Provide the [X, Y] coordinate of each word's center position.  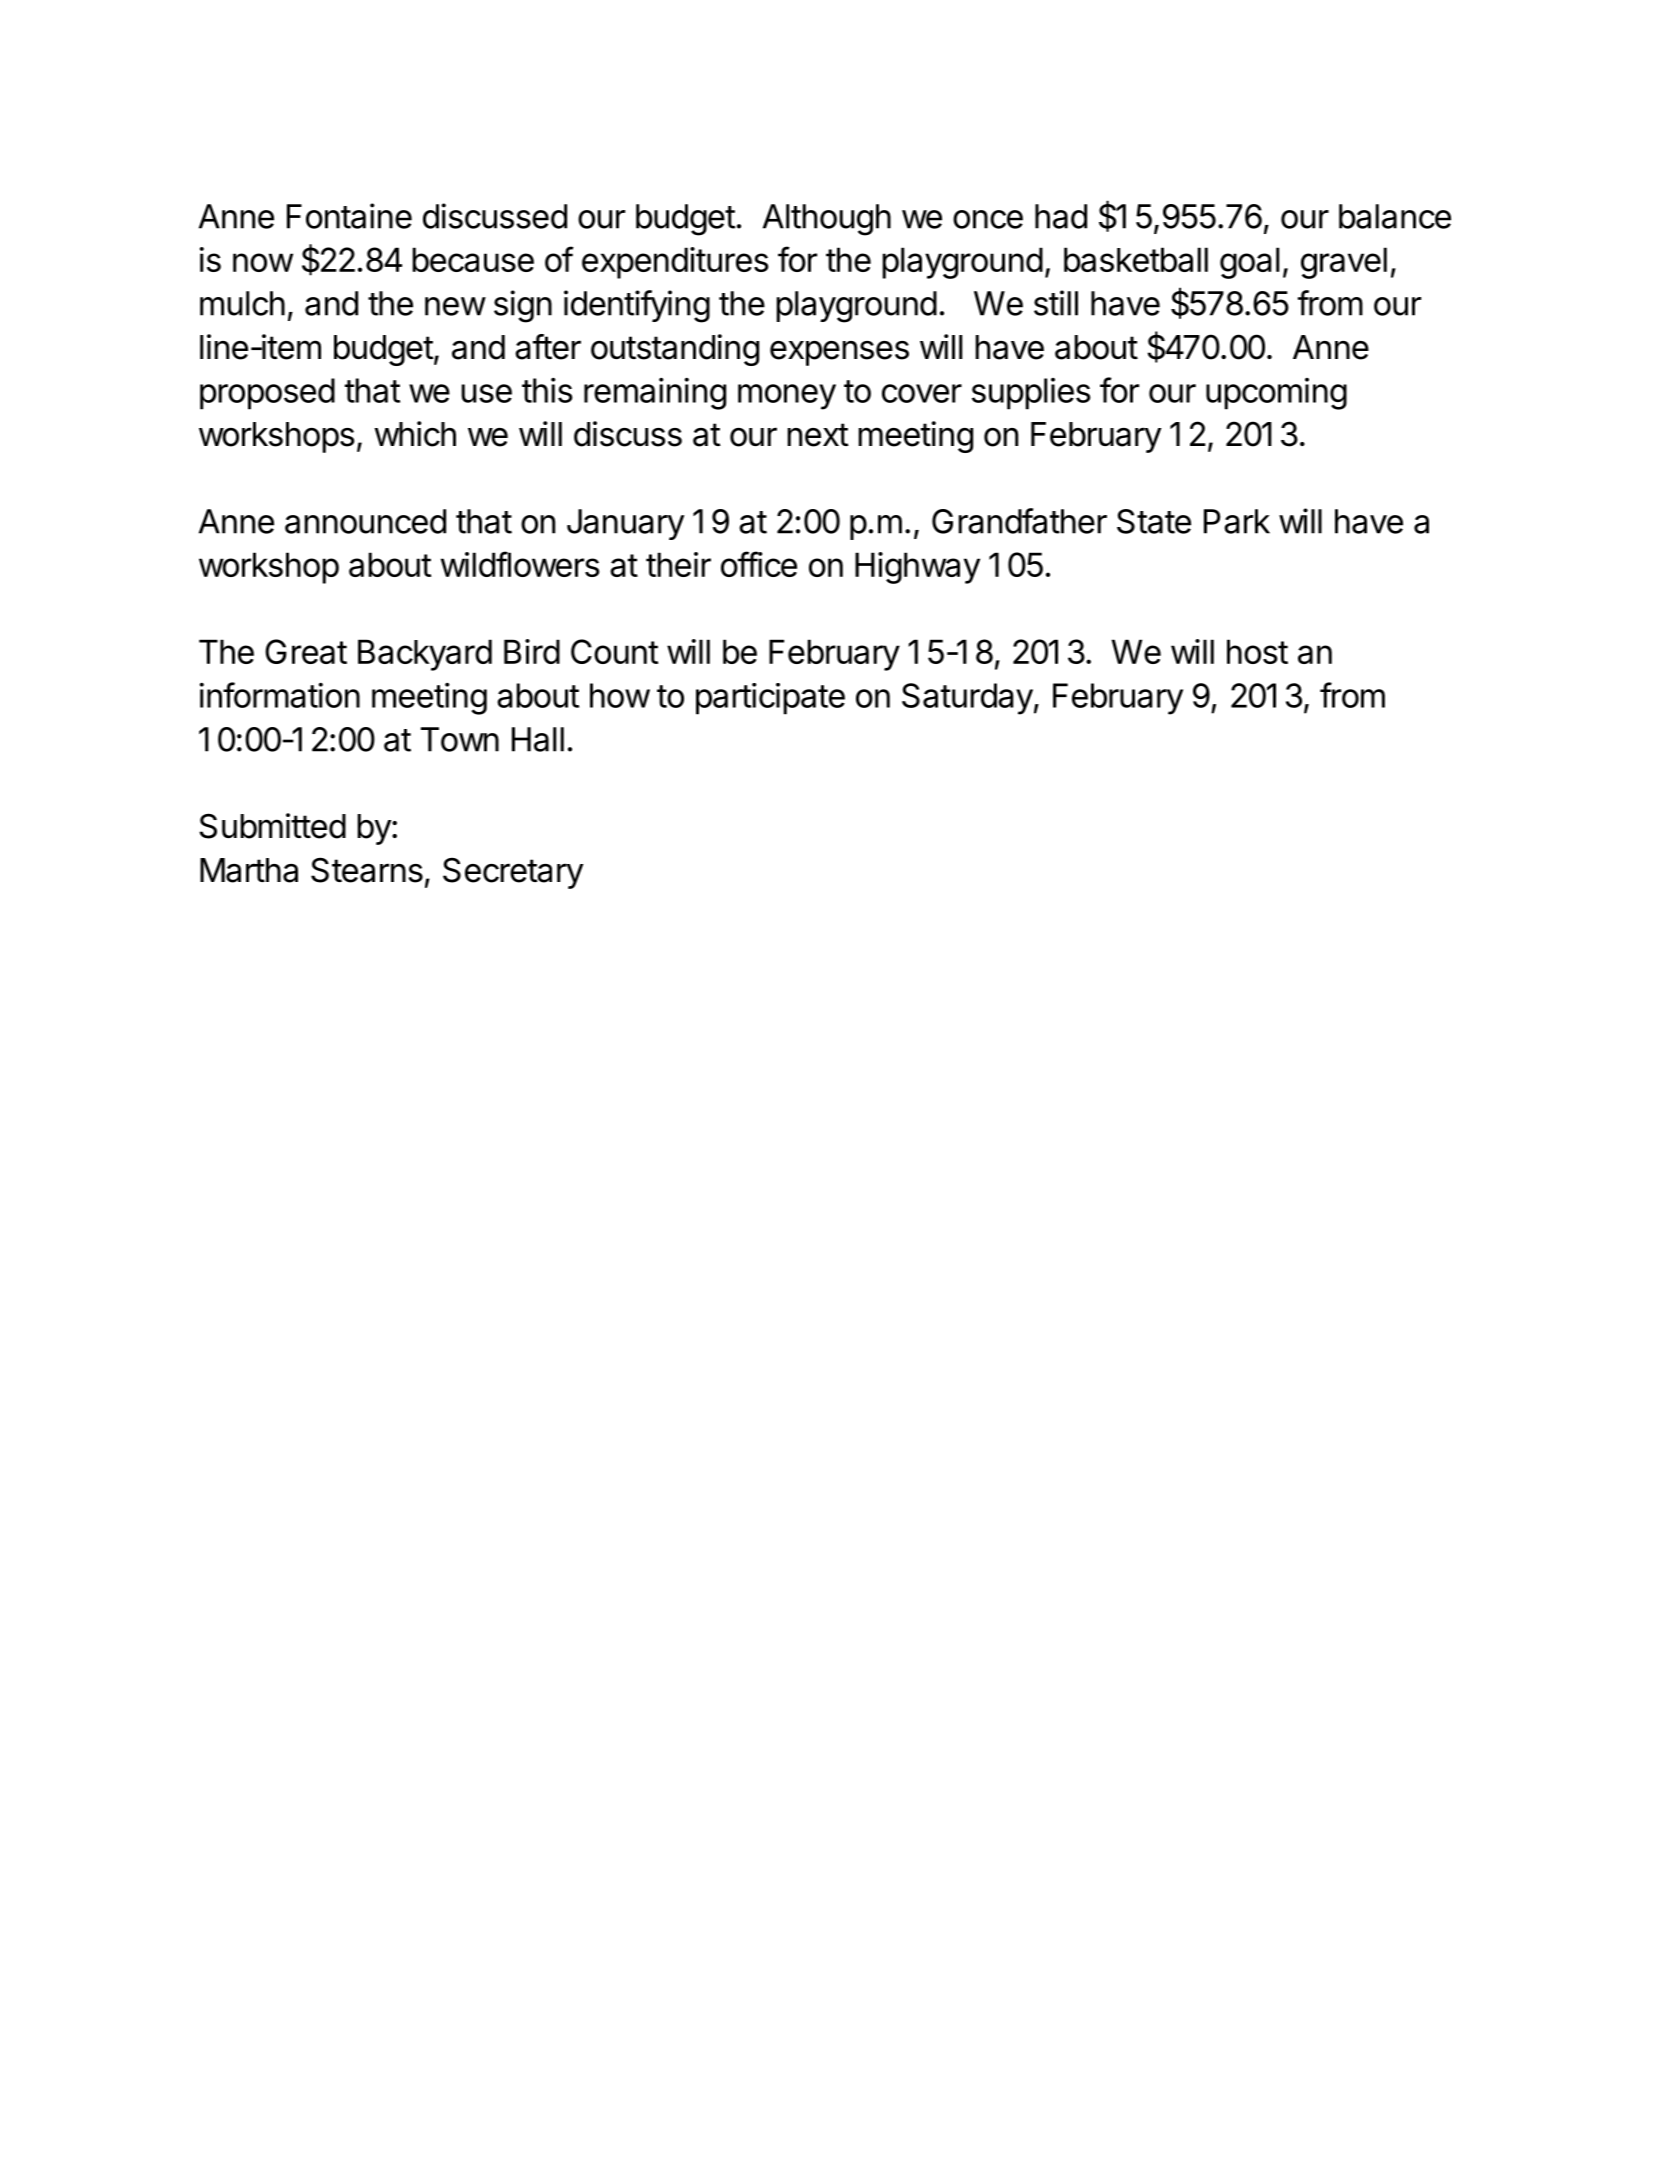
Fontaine [349, 216]
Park [1237, 521]
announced [365, 521]
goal [1249, 263]
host [1257, 651]
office [759, 564]
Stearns [367, 870]
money [787, 397]
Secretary [513, 873]
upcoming [1276, 394]
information [279, 695]
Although [827, 220]
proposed [267, 394]
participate [770, 699]
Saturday [967, 699]
